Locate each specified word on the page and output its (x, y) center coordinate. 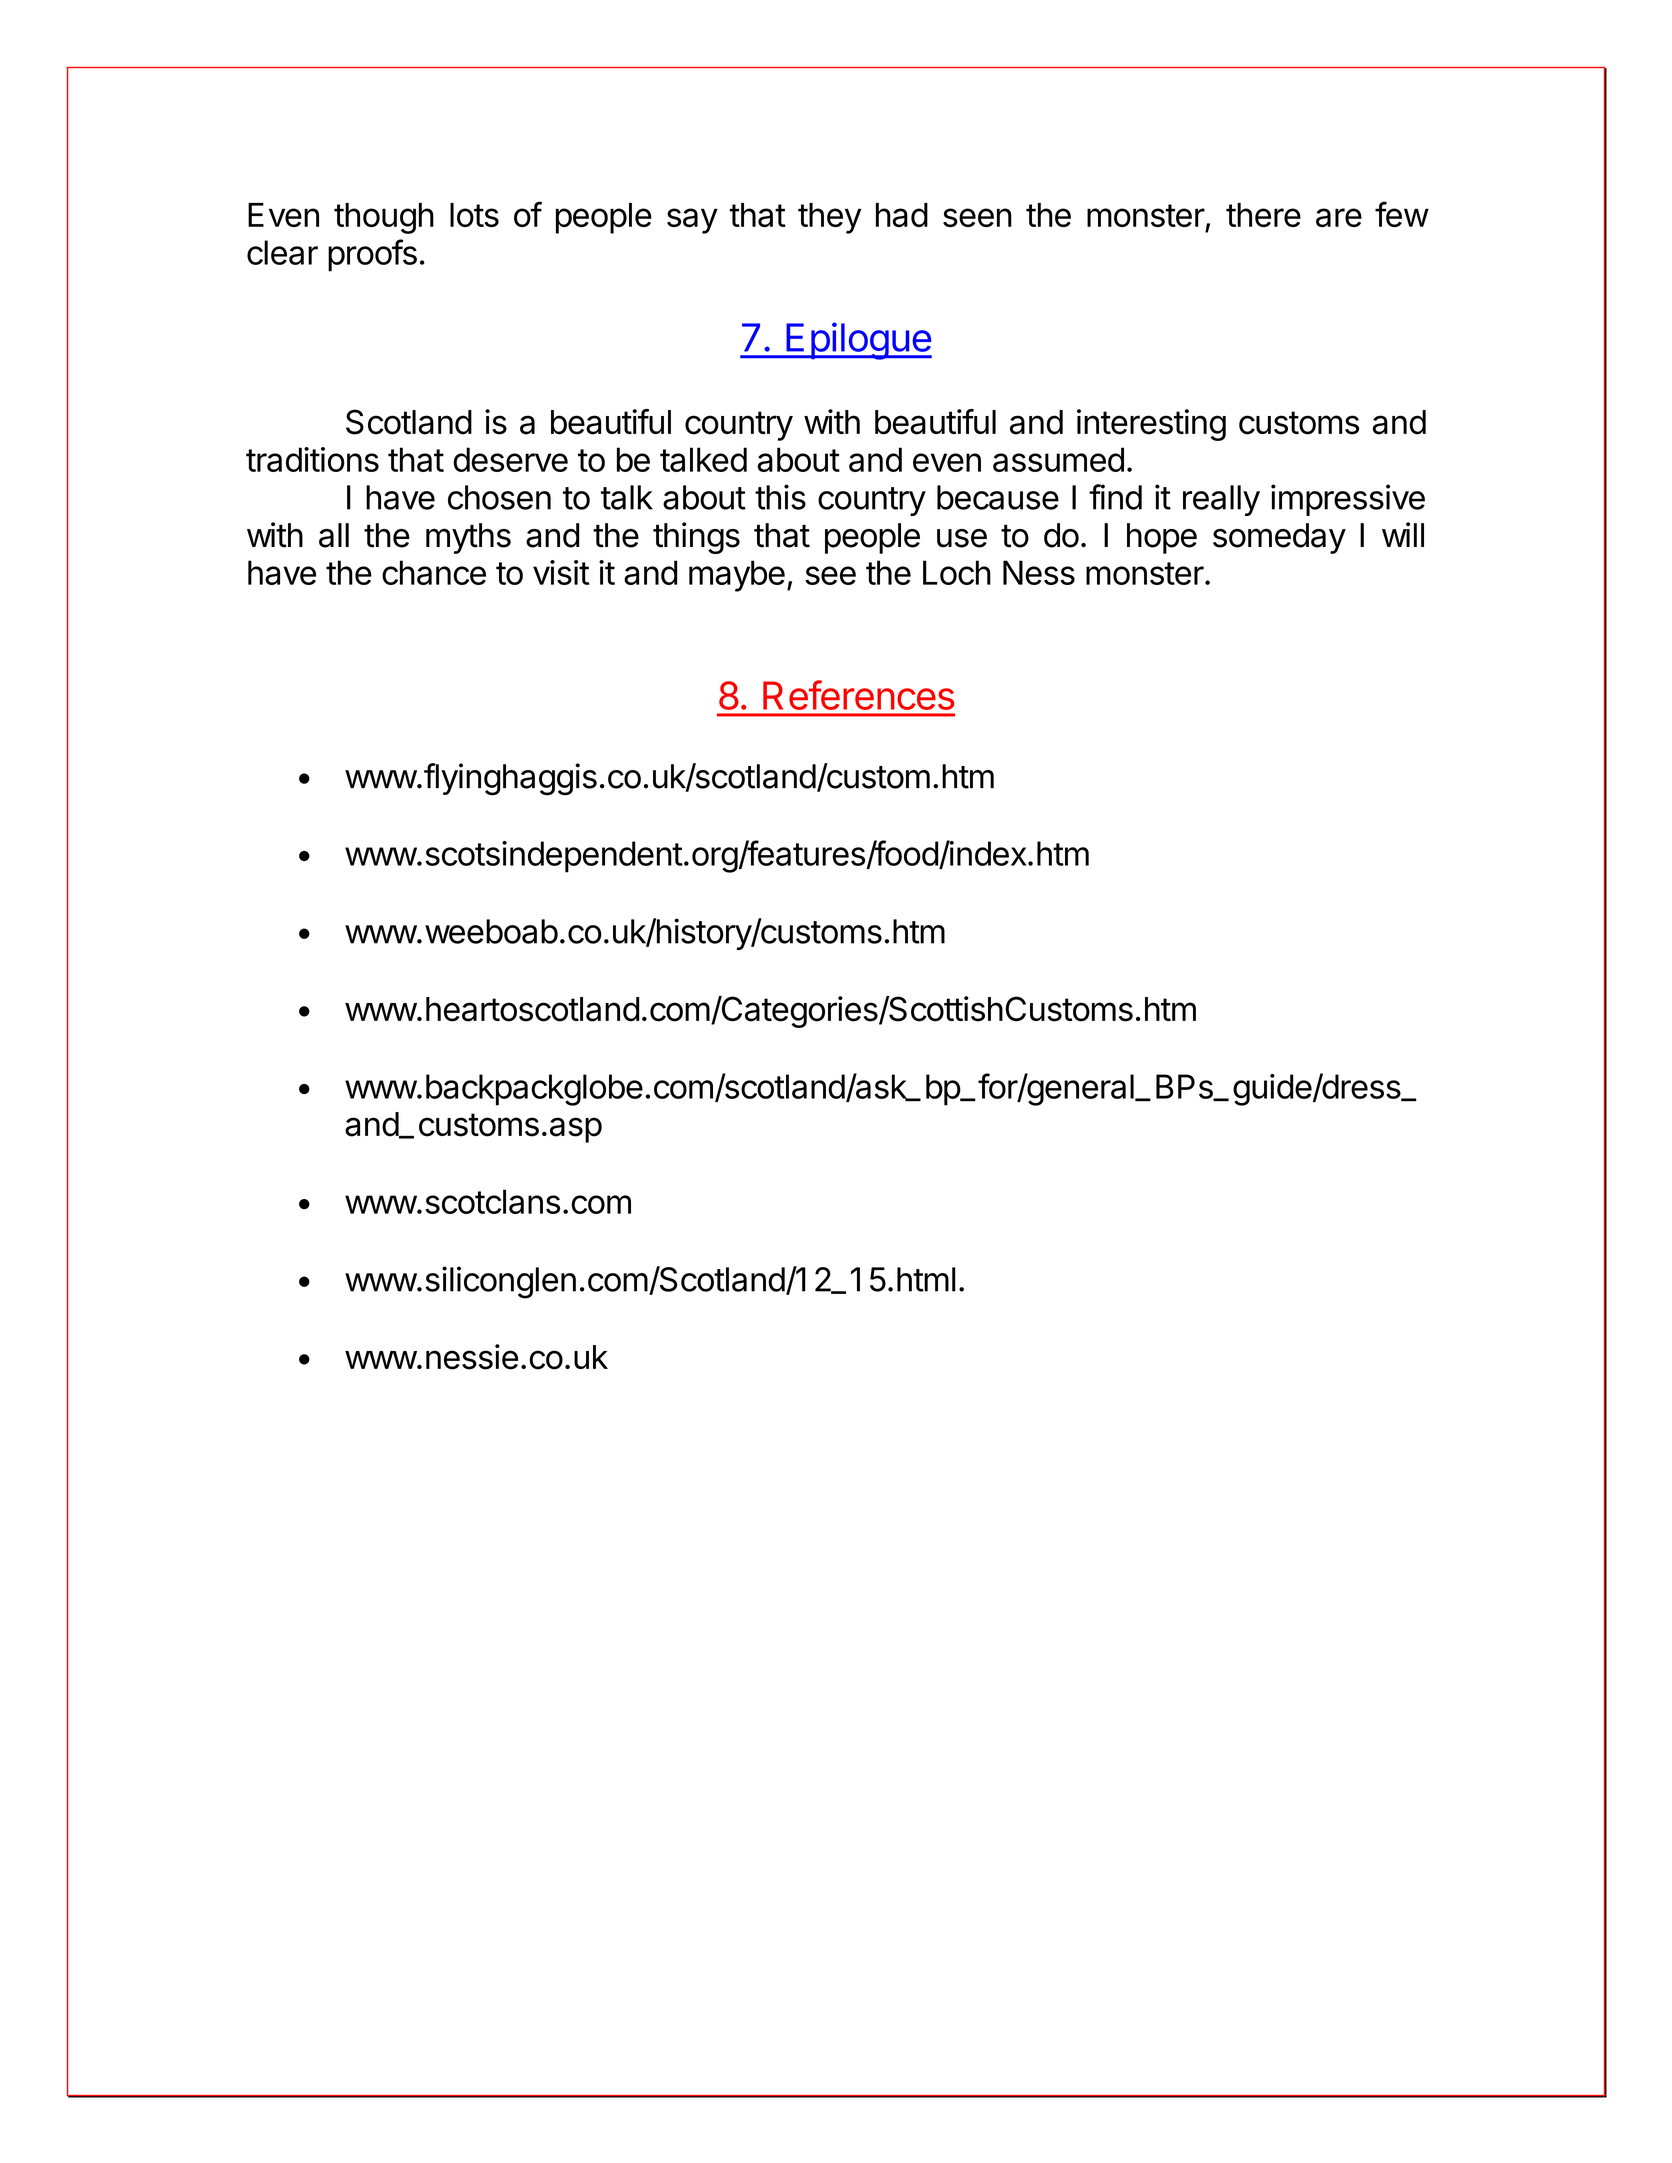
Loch (957, 572)
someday (1279, 538)
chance (434, 572)
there (1263, 215)
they (829, 218)
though (384, 218)
